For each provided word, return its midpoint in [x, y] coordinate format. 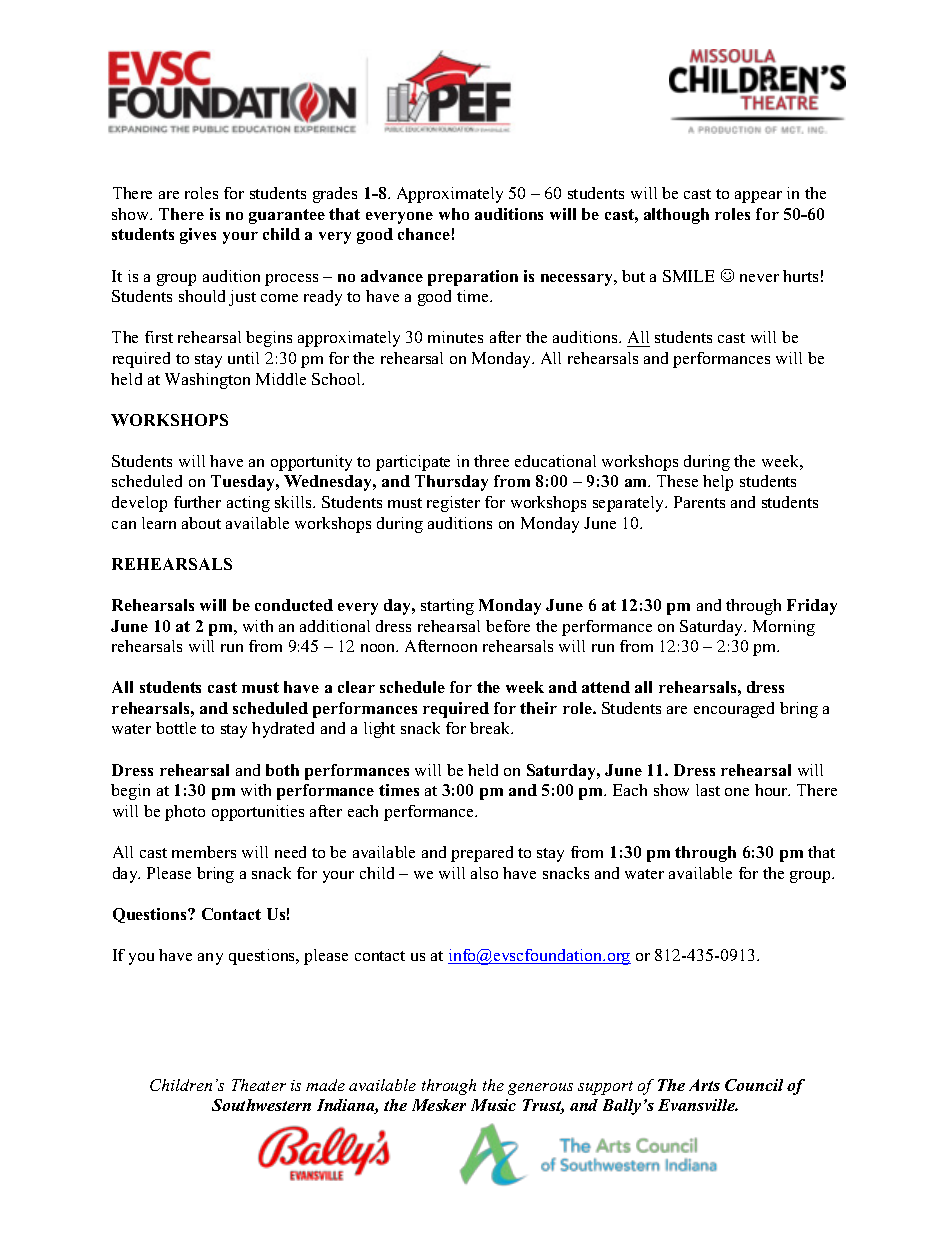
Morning [784, 628]
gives [198, 236]
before [508, 626]
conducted [294, 605]
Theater [259, 1085]
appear [758, 197]
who [454, 214]
